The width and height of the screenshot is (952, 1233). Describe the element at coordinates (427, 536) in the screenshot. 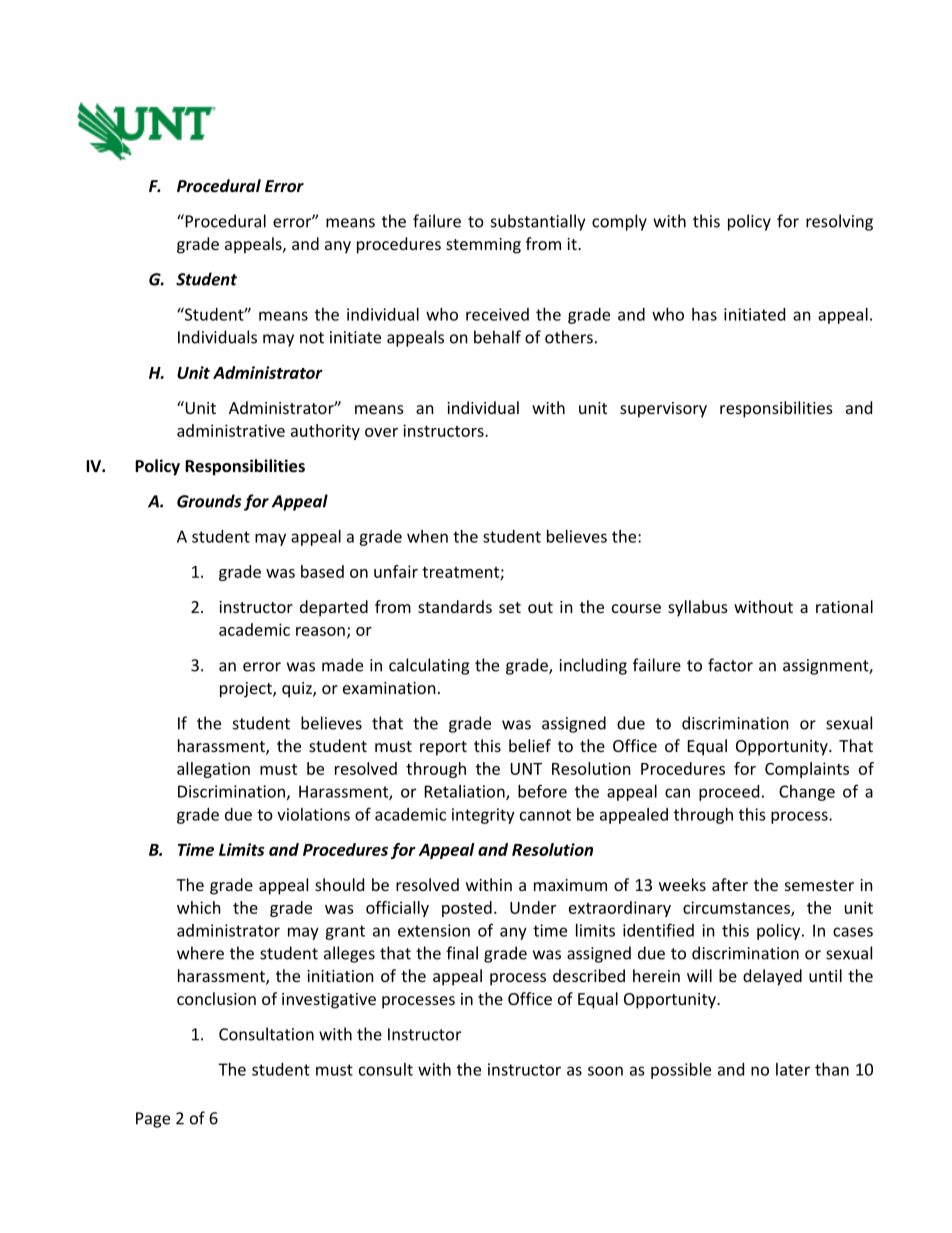

I see `when` at that location.
